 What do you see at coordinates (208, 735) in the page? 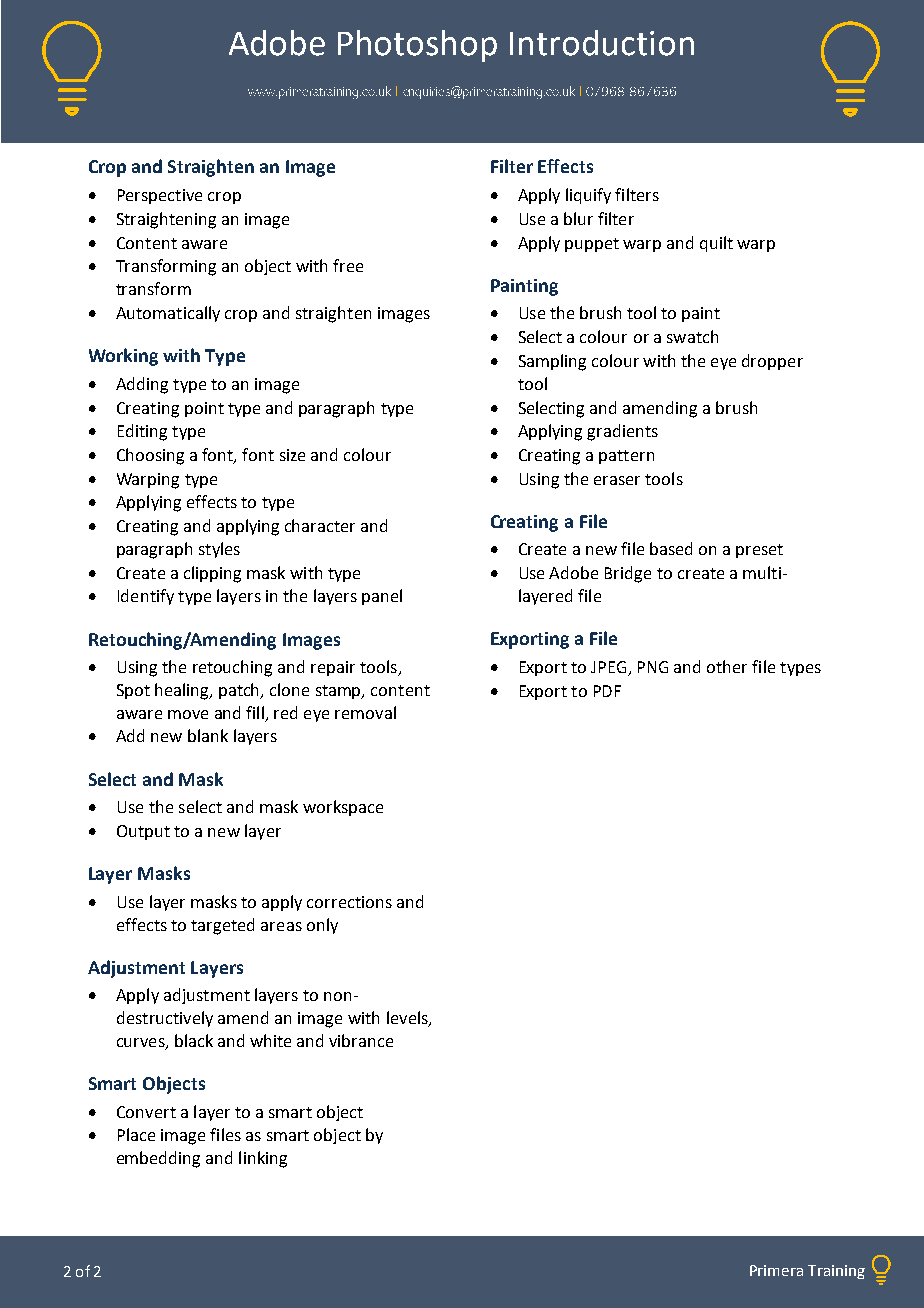
I see `blank` at bounding box center [208, 735].
